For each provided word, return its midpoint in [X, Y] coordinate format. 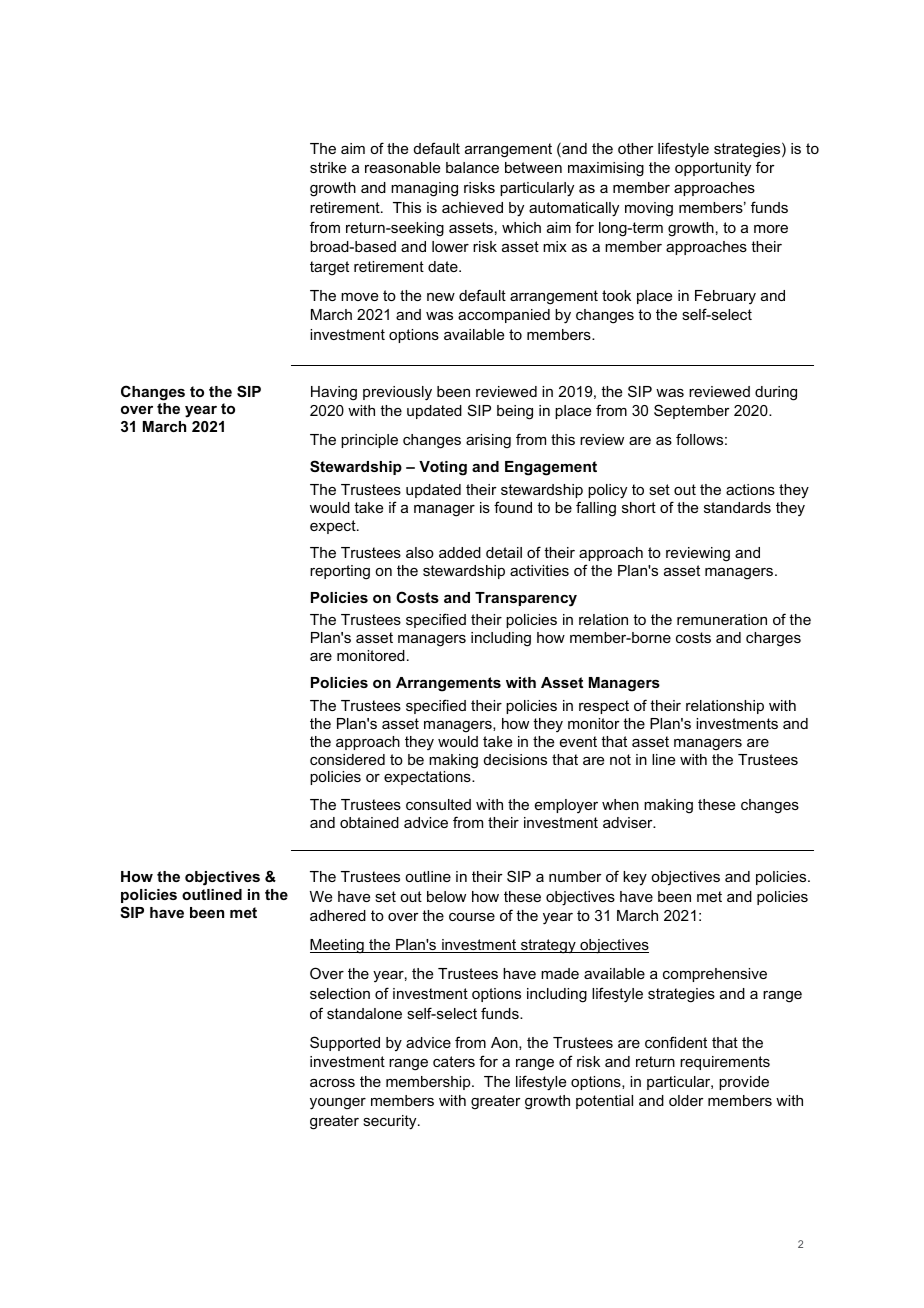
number [575, 876]
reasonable [402, 167]
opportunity [713, 169]
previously [397, 393]
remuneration [722, 619]
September [692, 411]
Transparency [526, 599]
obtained [369, 822]
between [533, 167]
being [515, 412]
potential [604, 1102]
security [391, 1122]
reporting [340, 572]
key [635, 878]
